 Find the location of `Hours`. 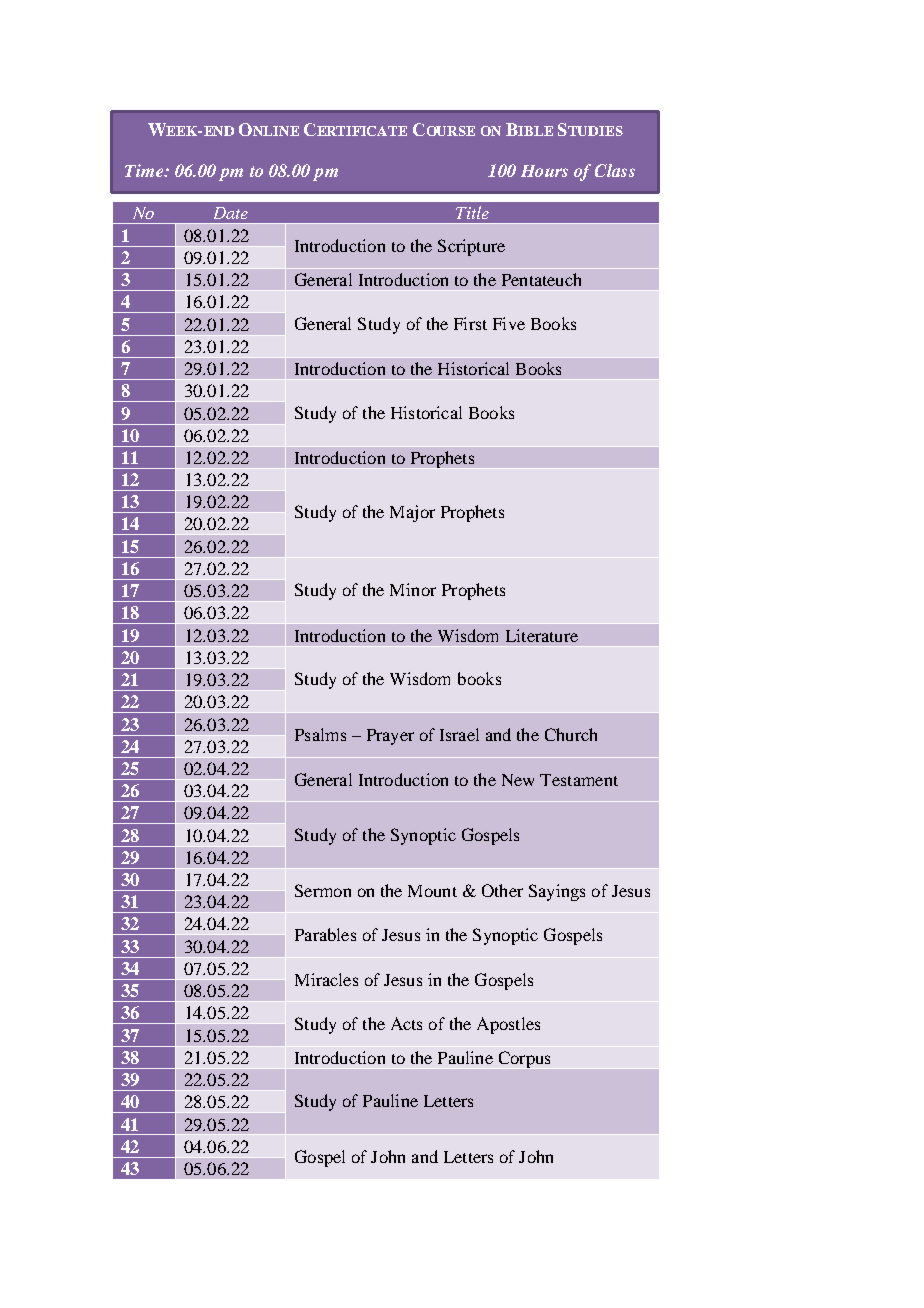

Hours is located at coordinates (544, 171).
